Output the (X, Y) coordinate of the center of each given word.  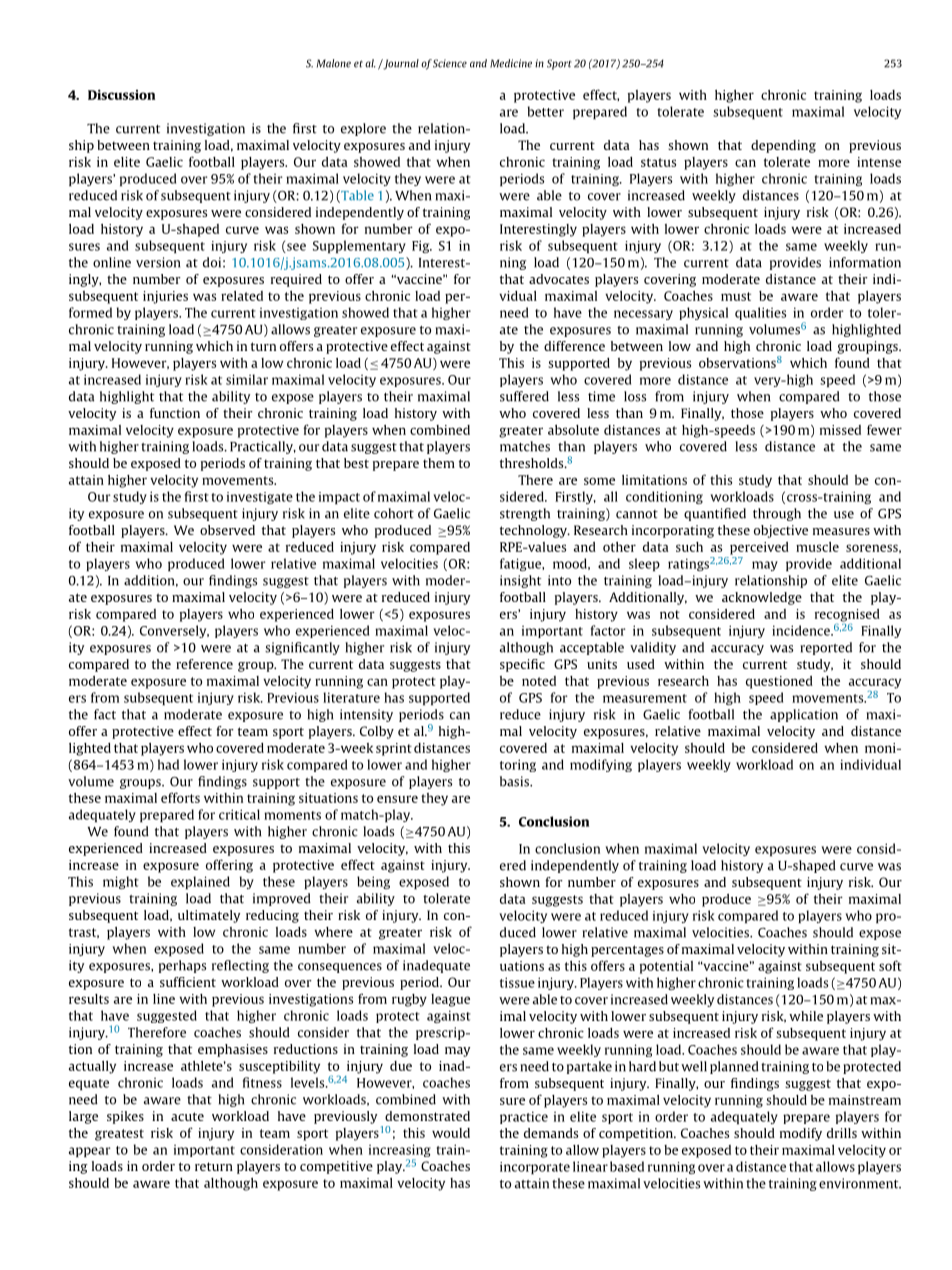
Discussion (121, 95)
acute (187, 1116)
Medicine (511, 63)
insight (520, 581)
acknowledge (762, 598)
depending (783, 146)
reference (204, 664)
